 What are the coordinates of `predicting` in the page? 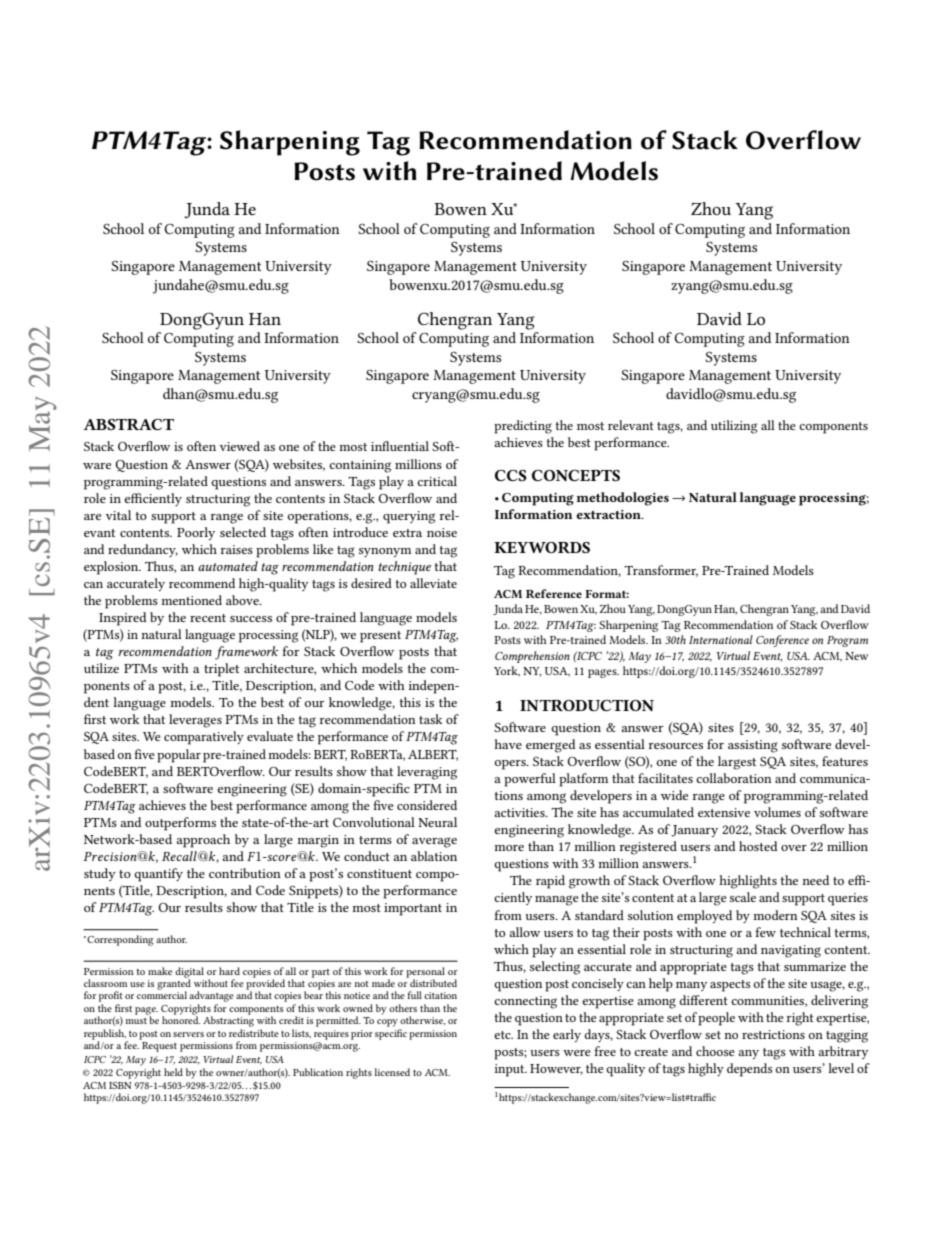 It's located at (523, 427).
